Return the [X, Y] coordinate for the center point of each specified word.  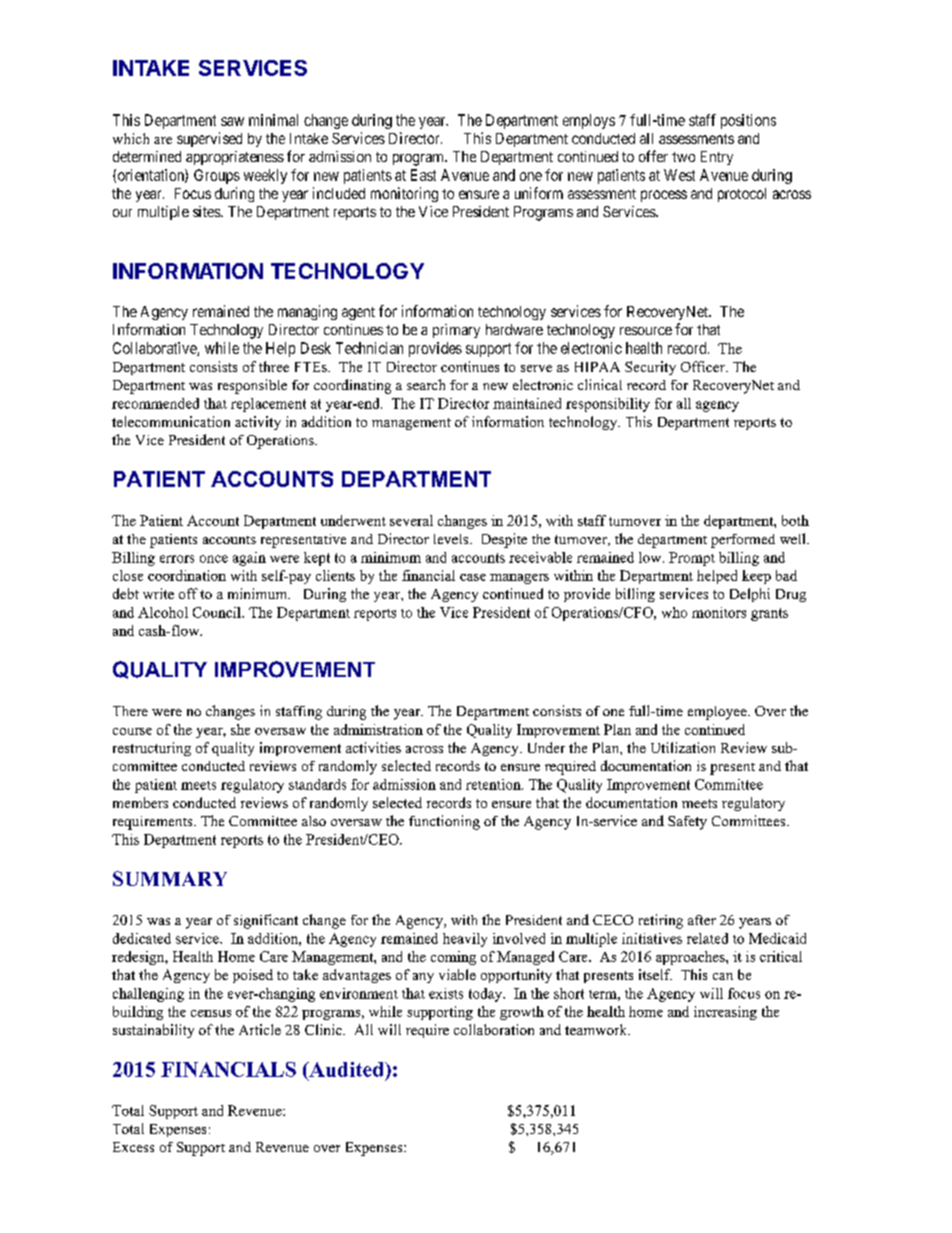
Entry [717, 158]
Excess [133, 1147]
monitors [719, 612]
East [423, 175]
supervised [209, 139]
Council [218, 612]
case [473, 577]
